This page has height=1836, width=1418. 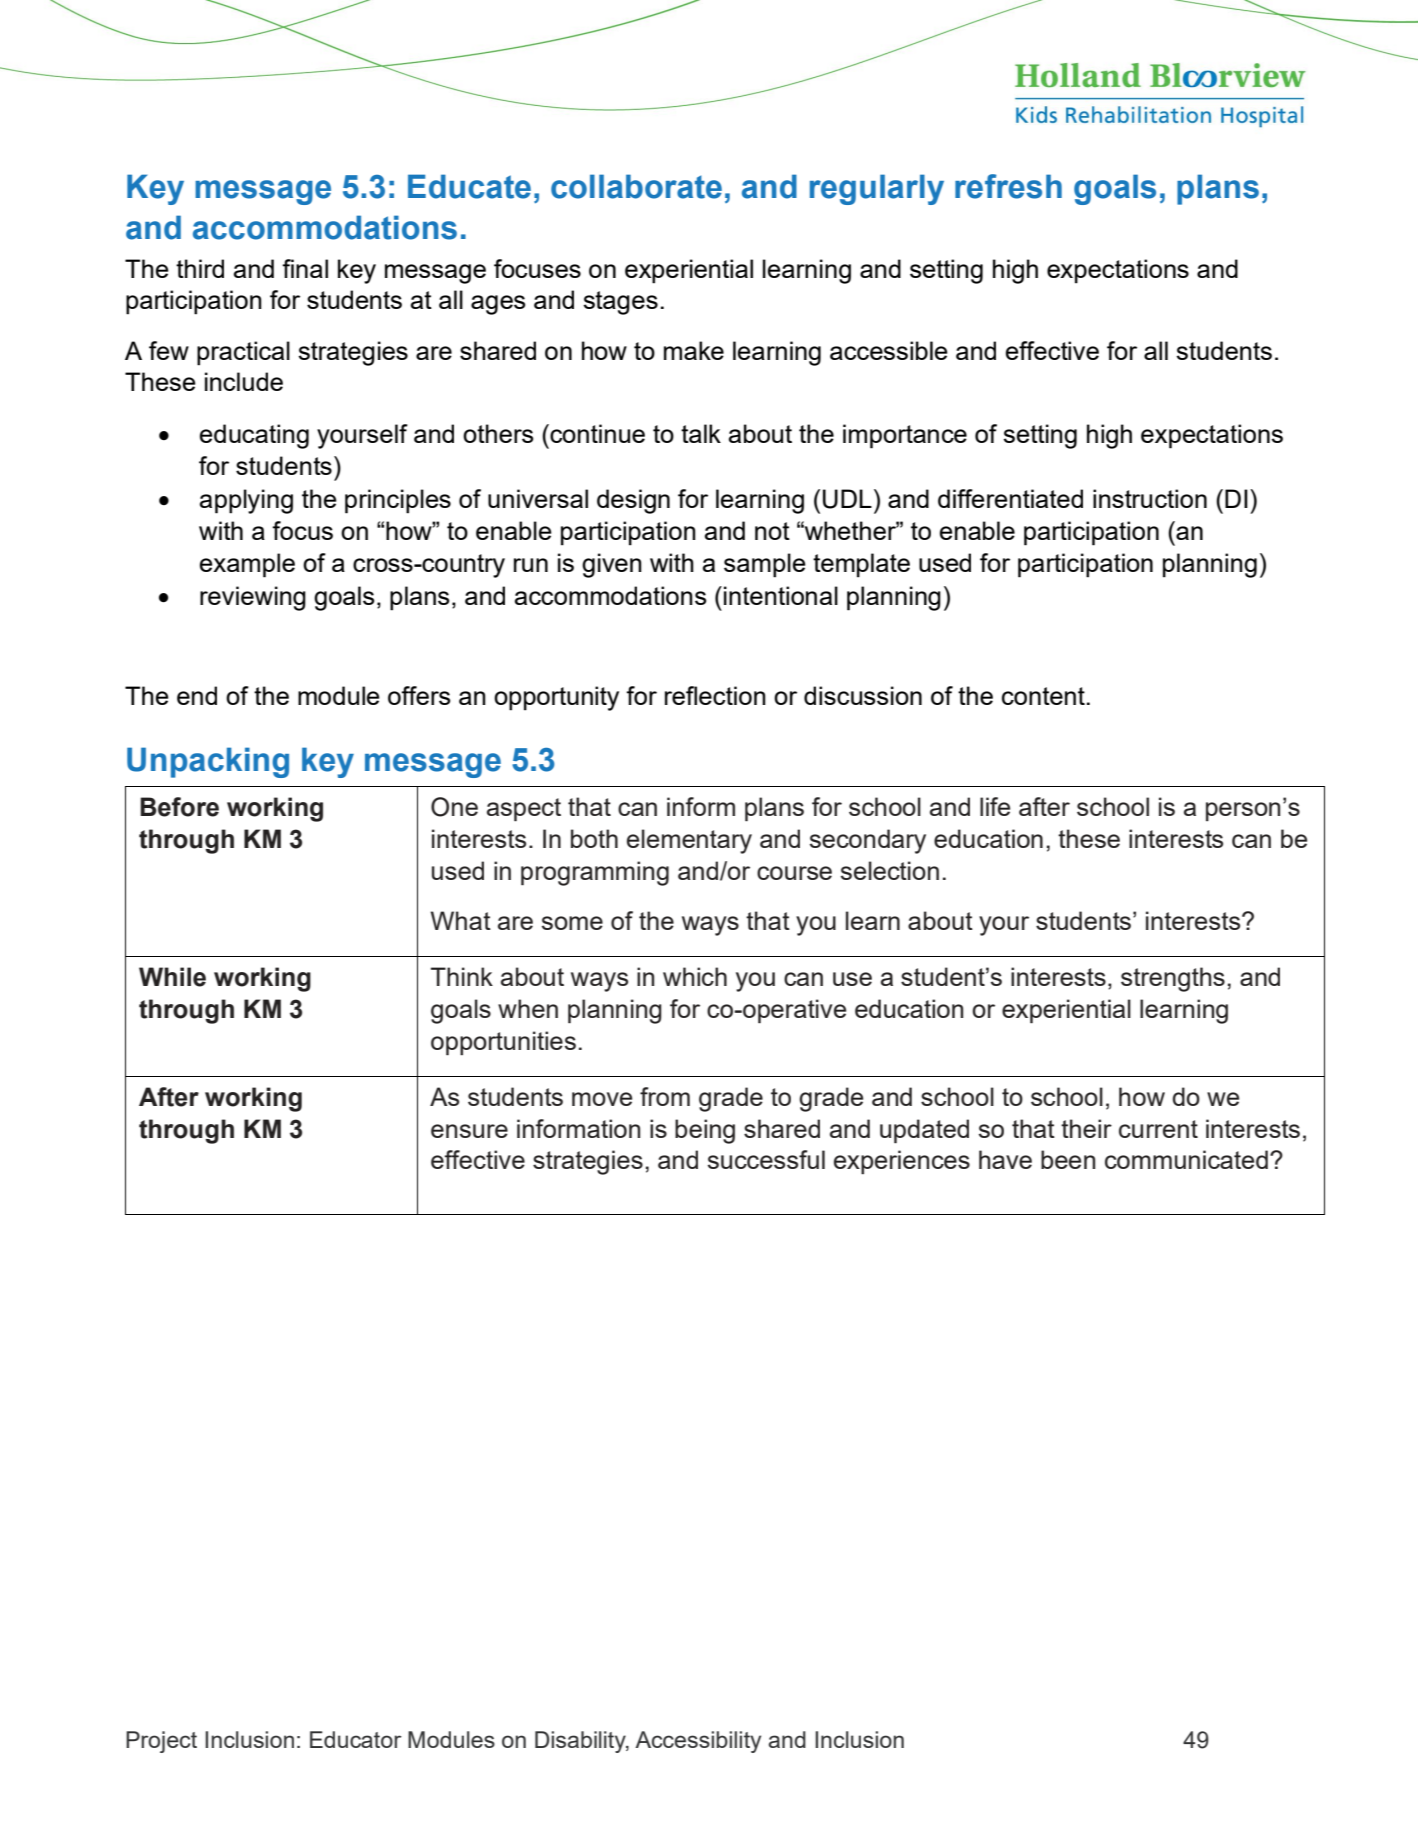 I want to click on collaborate, so click(x=636, y=186).
